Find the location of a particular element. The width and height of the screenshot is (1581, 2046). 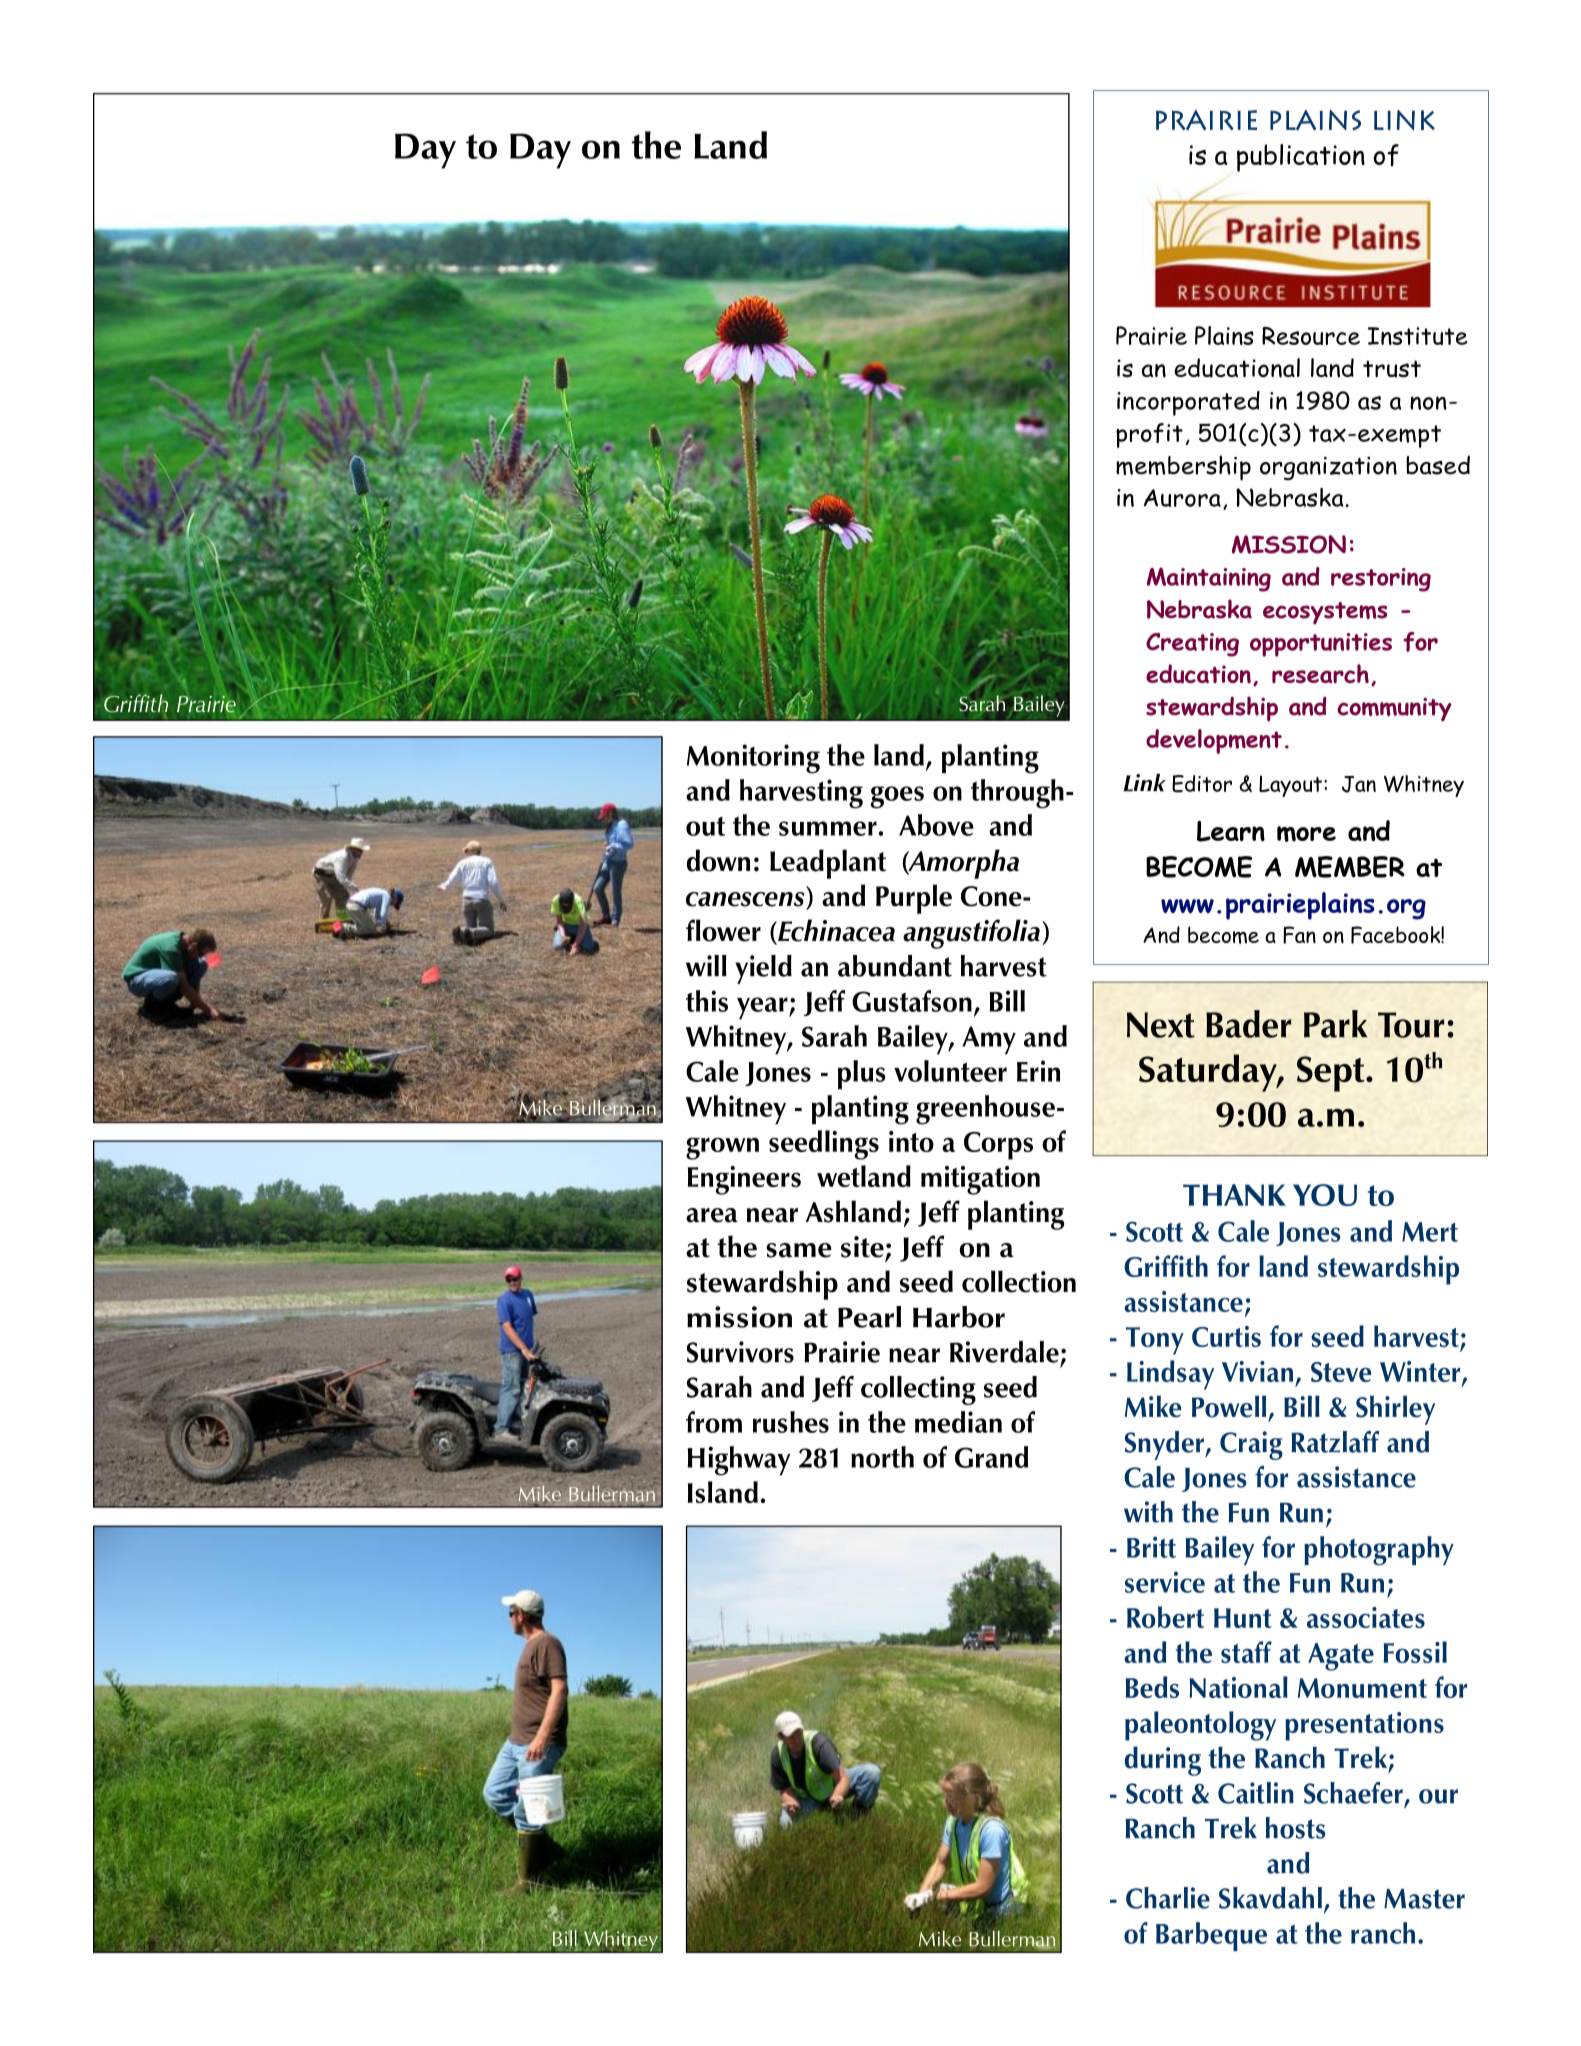

year is located at coordinates (763, 1008).
